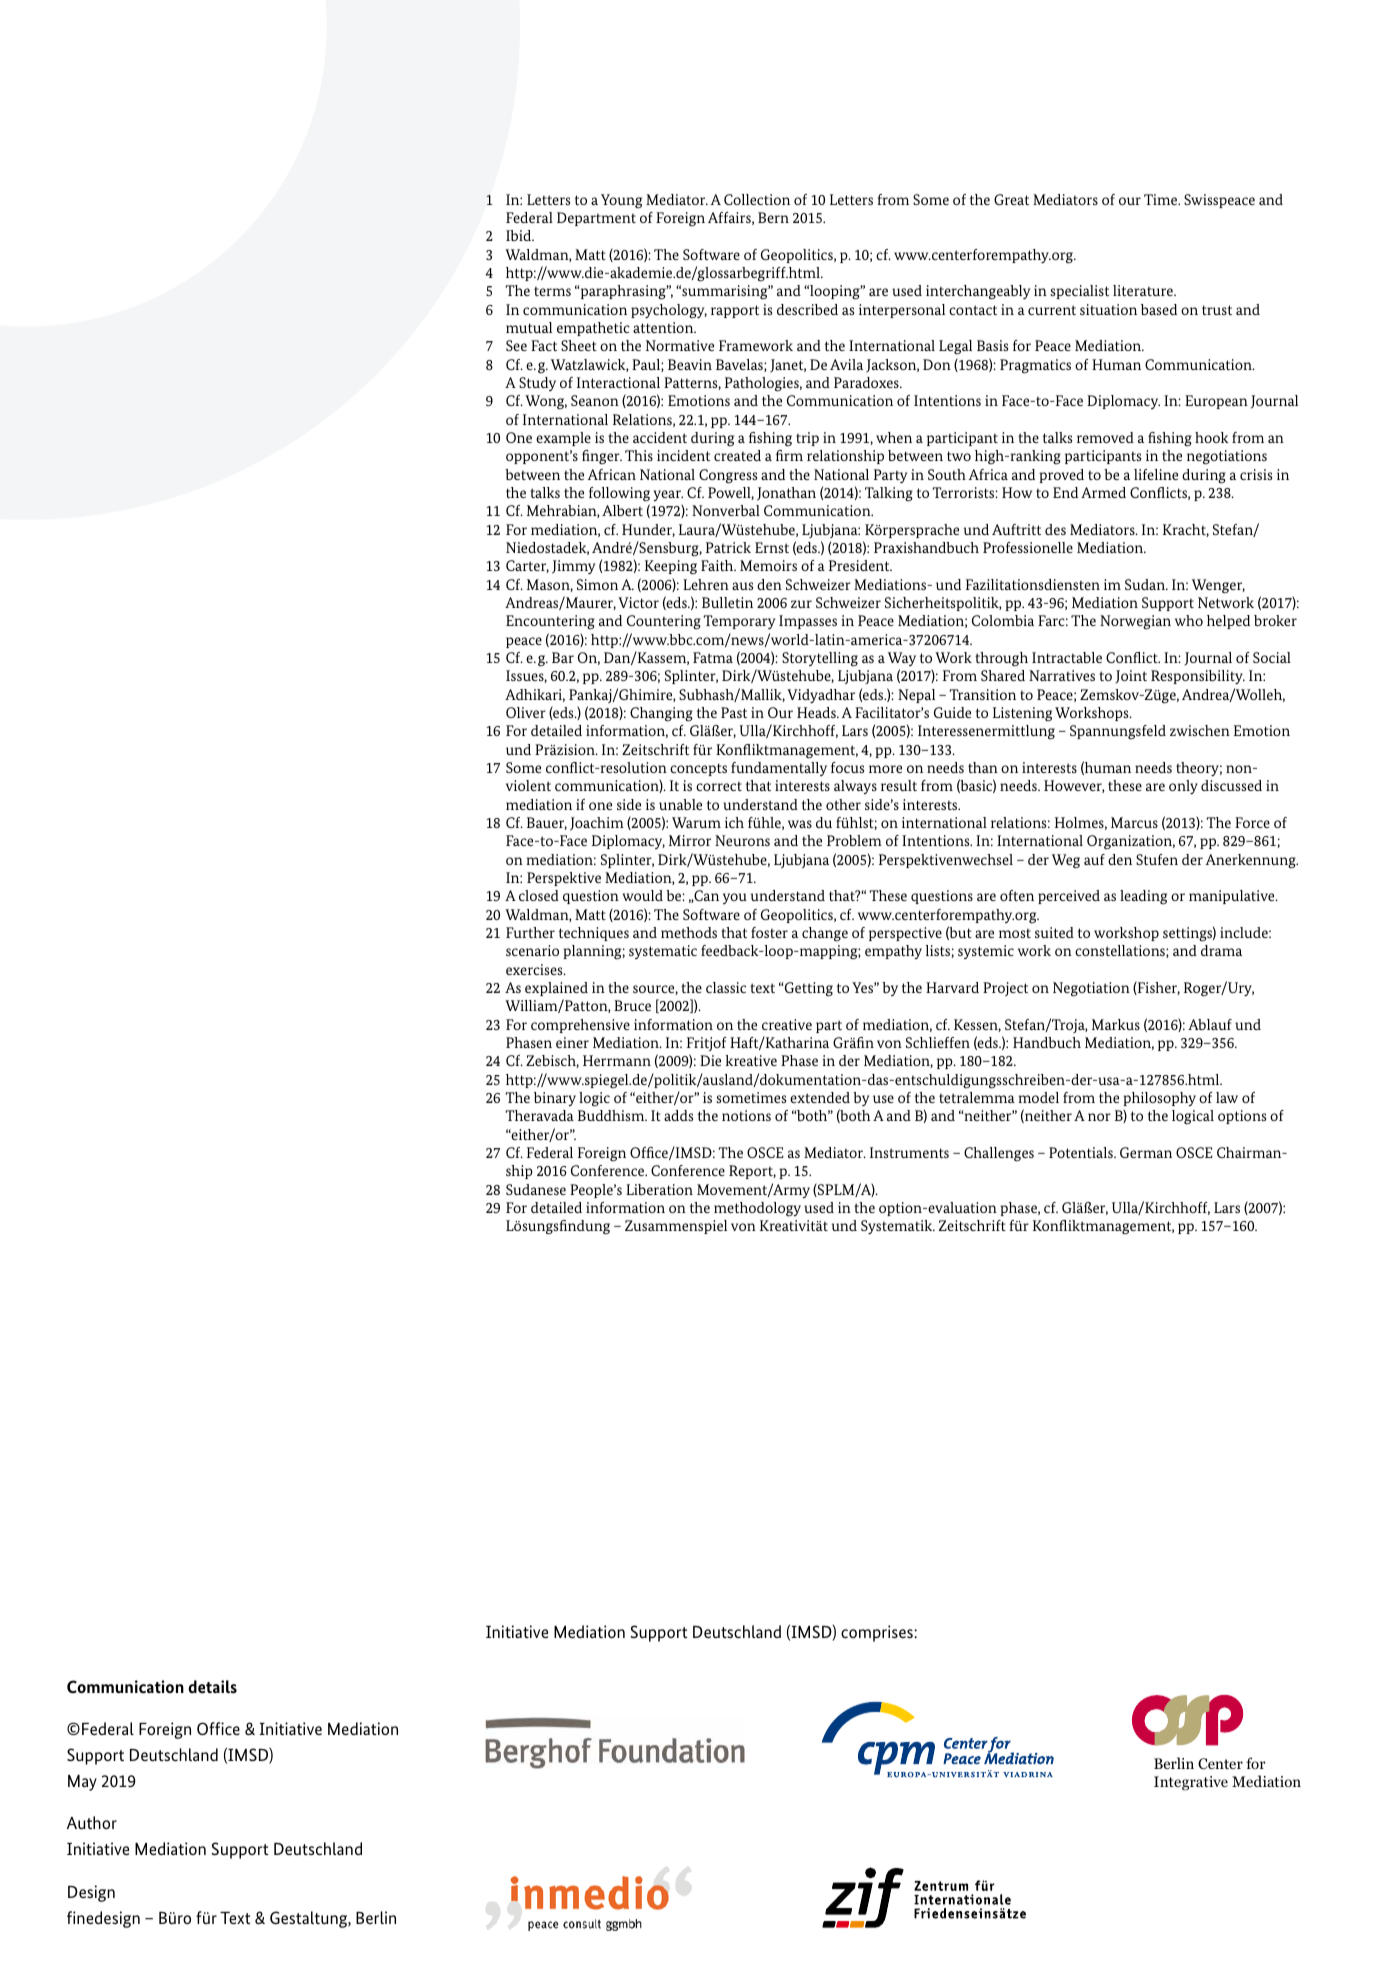 The image size is (1400, 1979). I want to click on Oliver, so click(526, 712).
